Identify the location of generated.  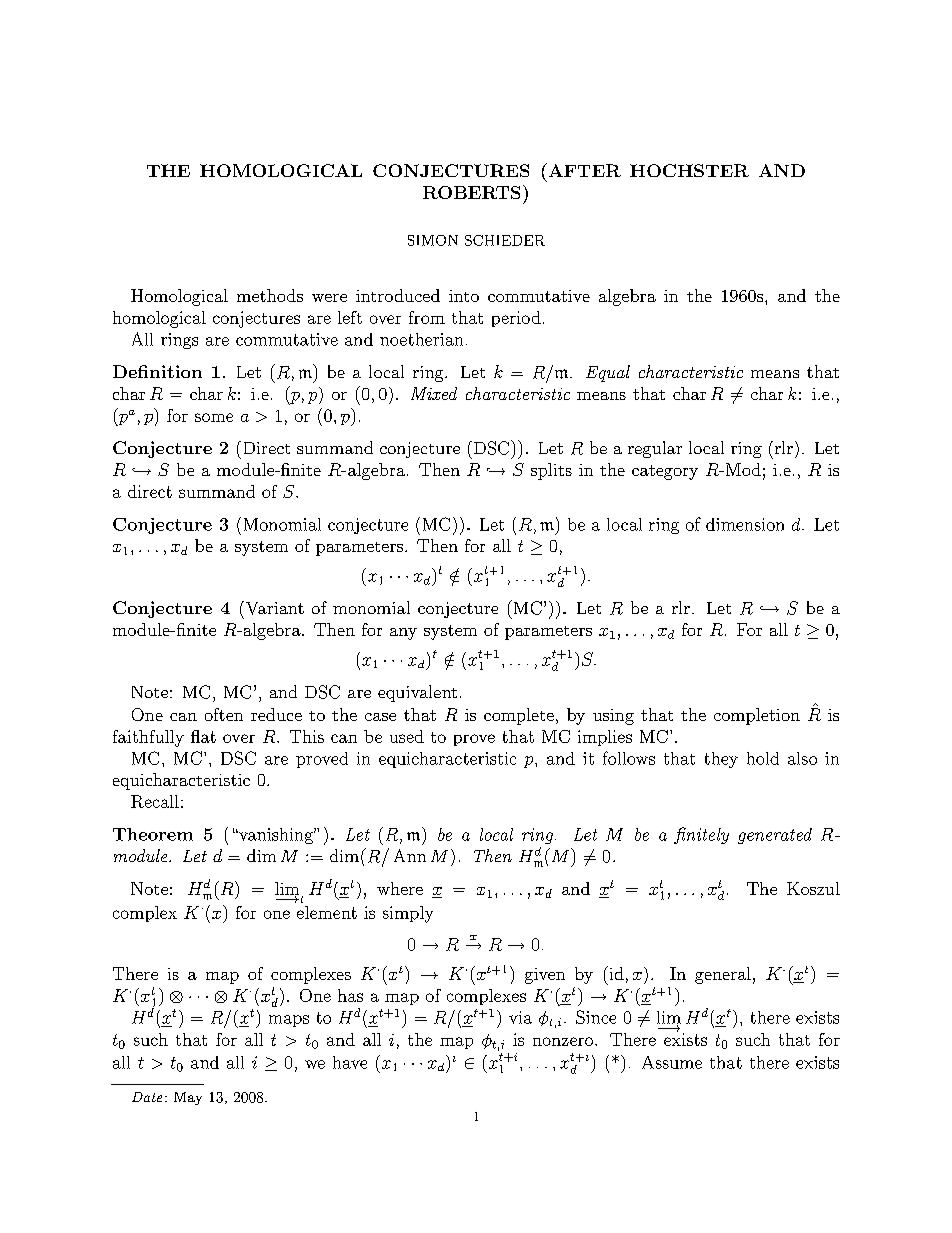
(775, 836).
